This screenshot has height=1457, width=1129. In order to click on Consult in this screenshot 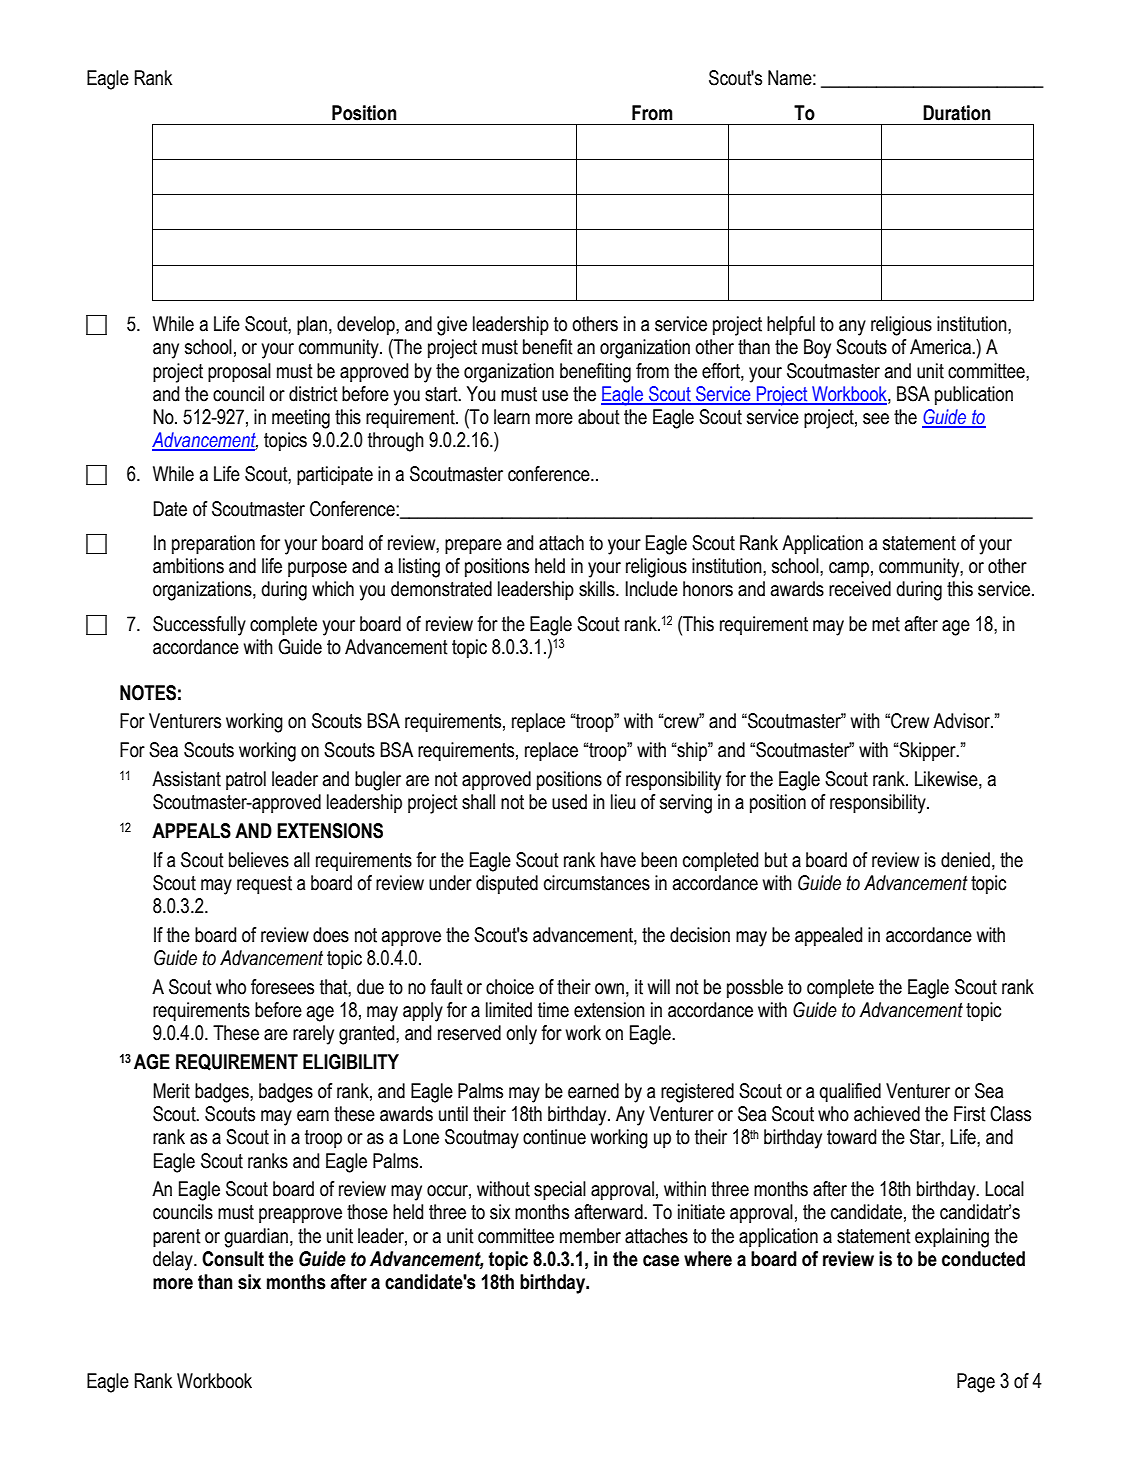, I will do `click(233, 1259)`.
